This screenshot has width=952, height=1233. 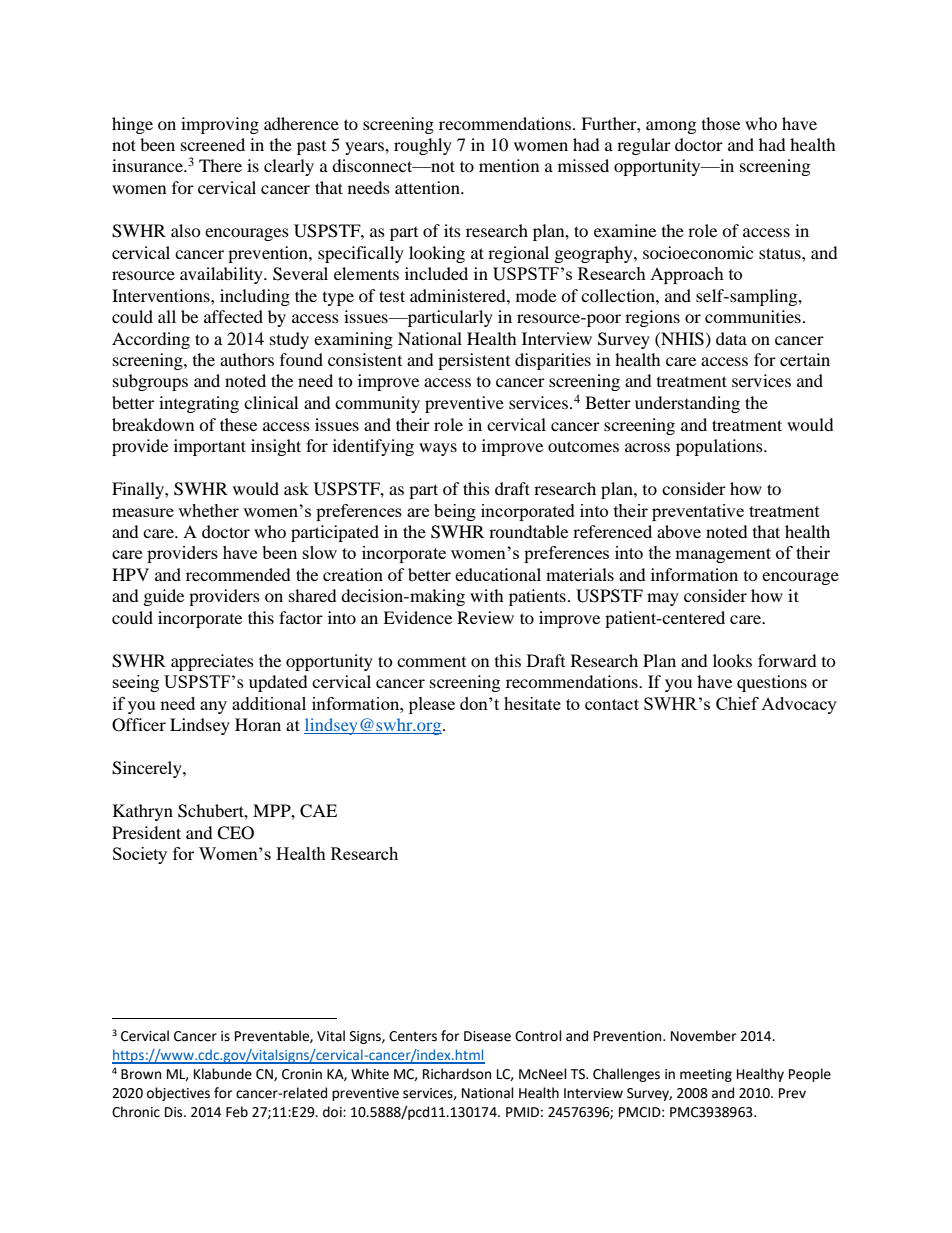 I want to click on those, so click(x=721, y=123).
